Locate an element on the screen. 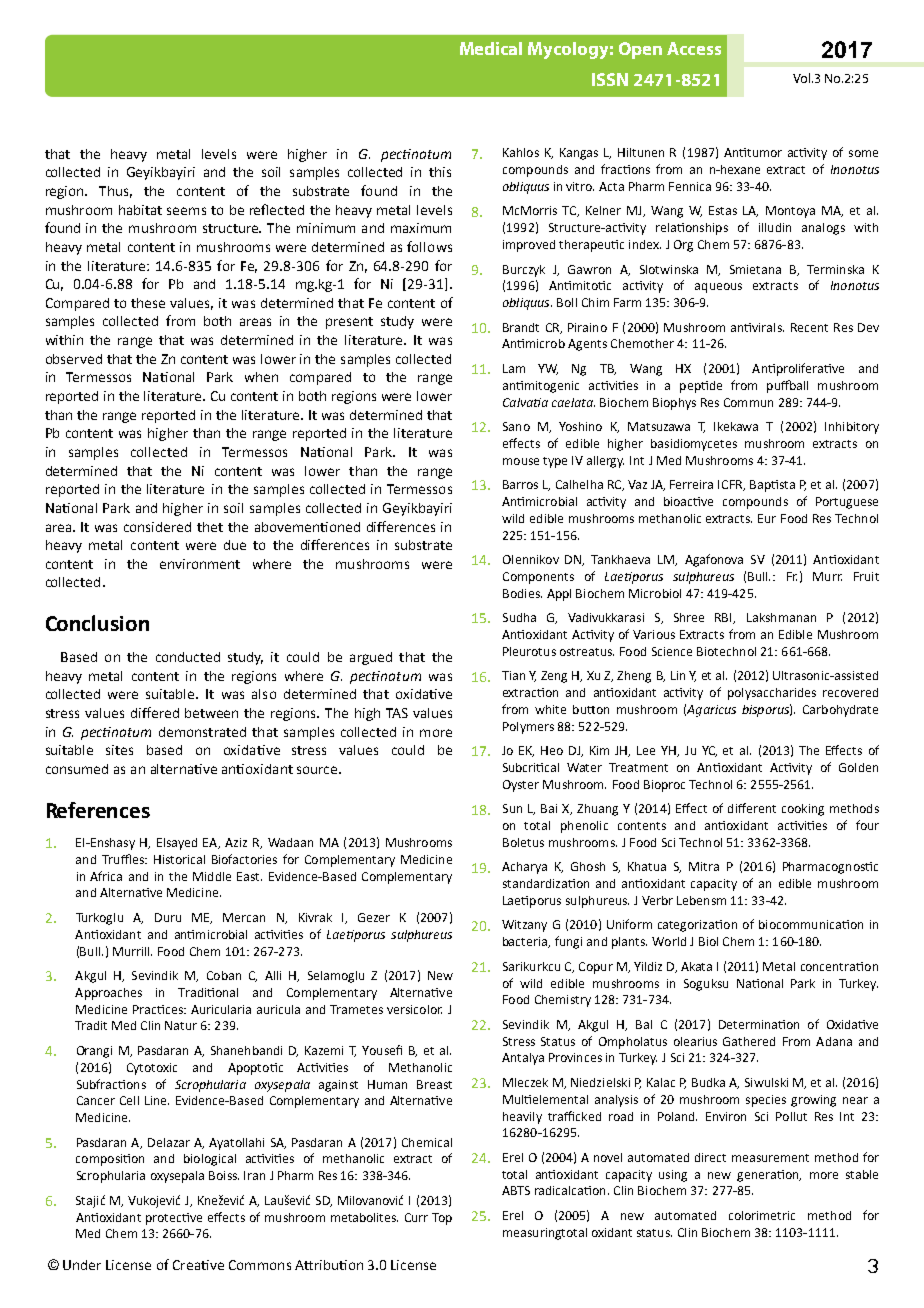  Medical is located at coordinates (491, 48).
